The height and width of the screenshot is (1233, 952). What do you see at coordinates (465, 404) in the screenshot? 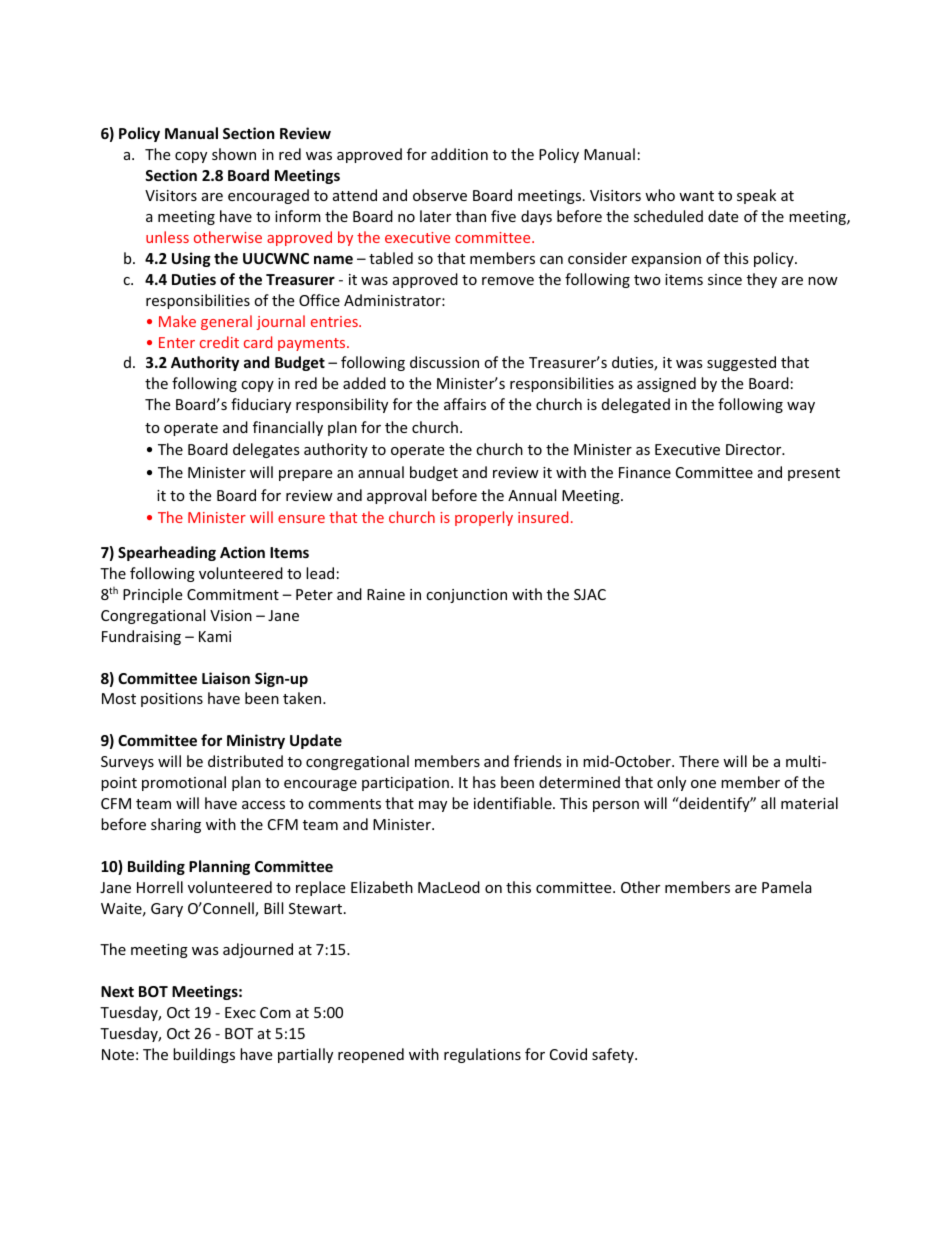
I see `affairs` at bounding box center [465, 404].
